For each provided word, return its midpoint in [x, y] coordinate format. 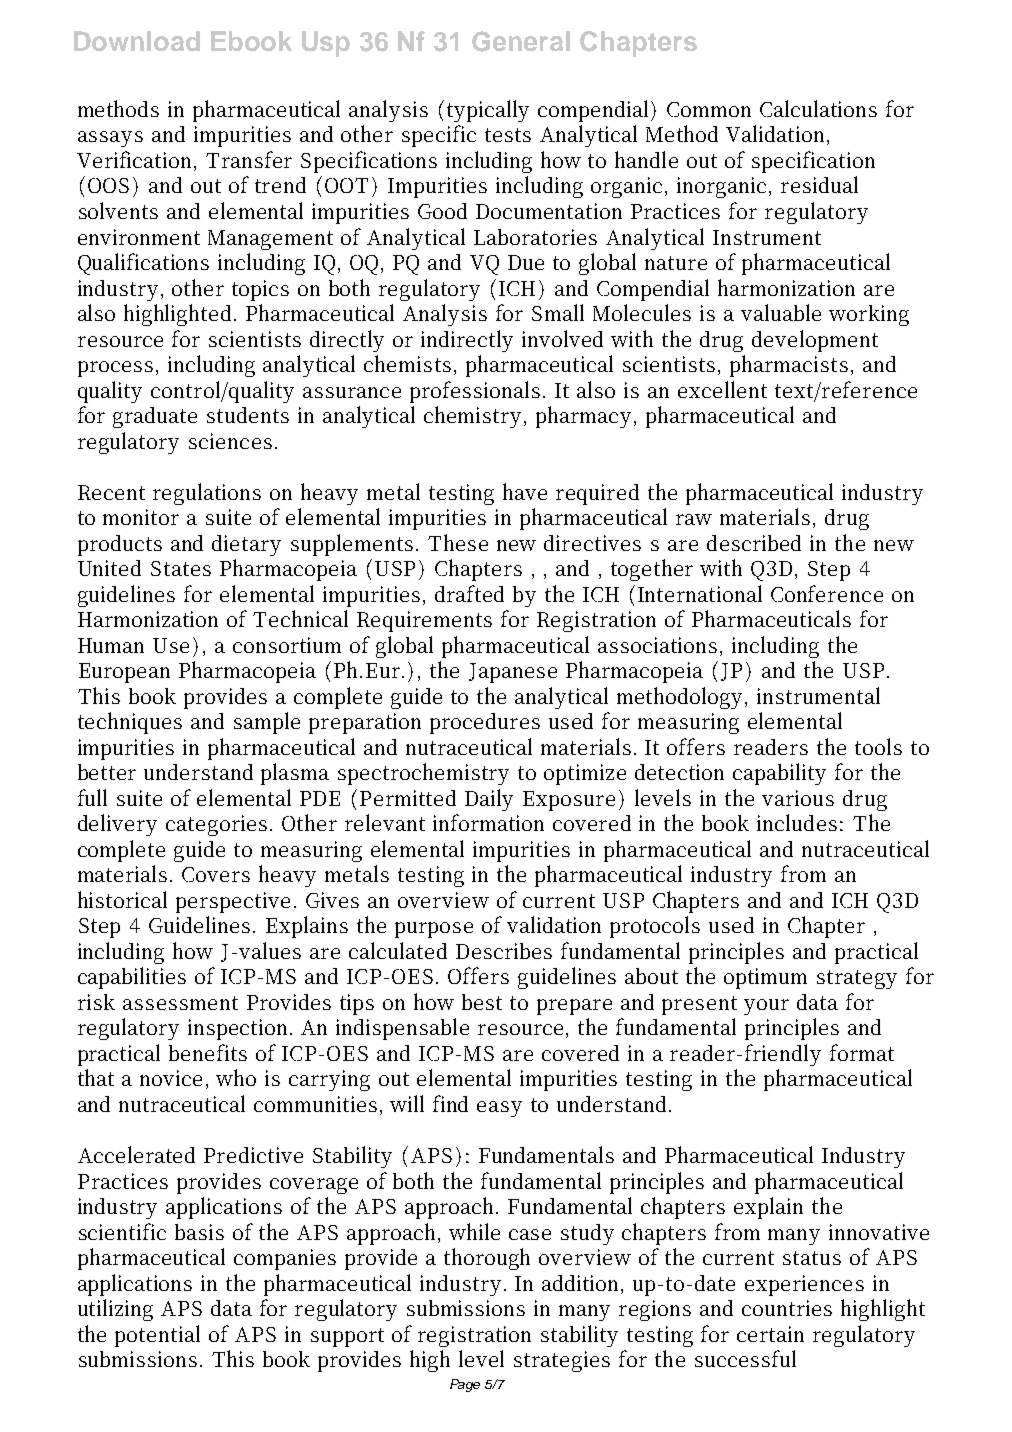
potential [157, 1336]
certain [770, 1334]
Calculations [818, 108]
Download [137, 41]
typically [488, 111]
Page [465, 1385]
